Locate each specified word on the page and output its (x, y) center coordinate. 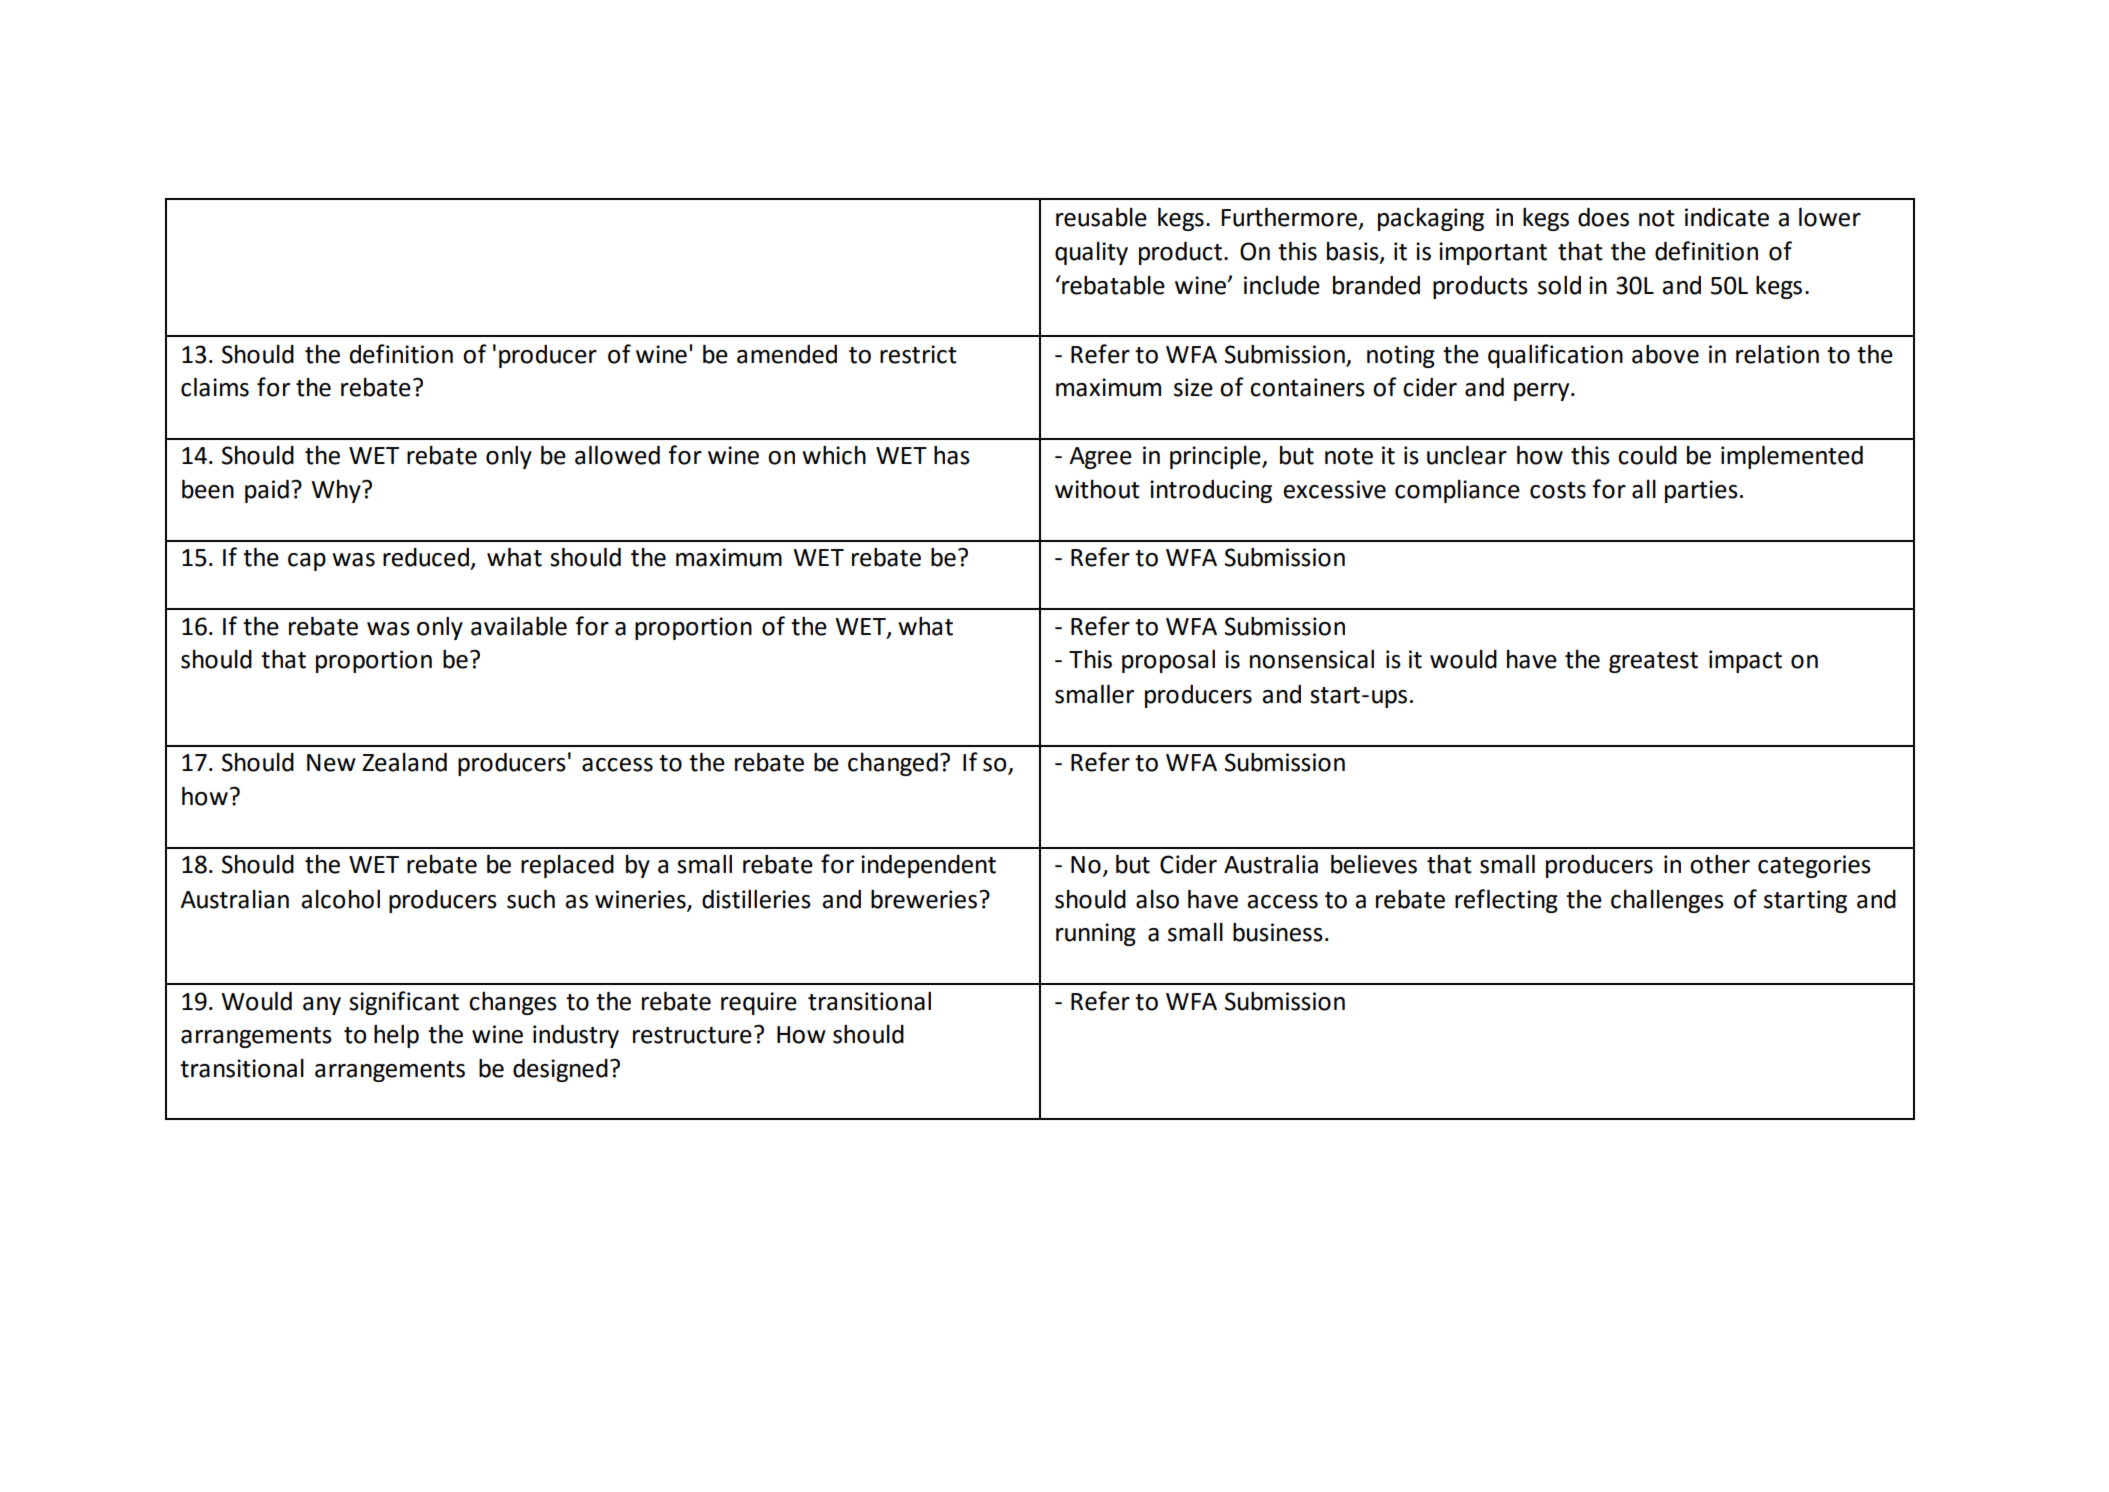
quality (1091, 253)
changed (893, 764)
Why (337, 491)
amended (787, 354)
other (1720, 864)
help (396, 1036)
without (1097, 489)
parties (1701, 491)
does (1603, 217)
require (759, 1003)
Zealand (404, 762)
